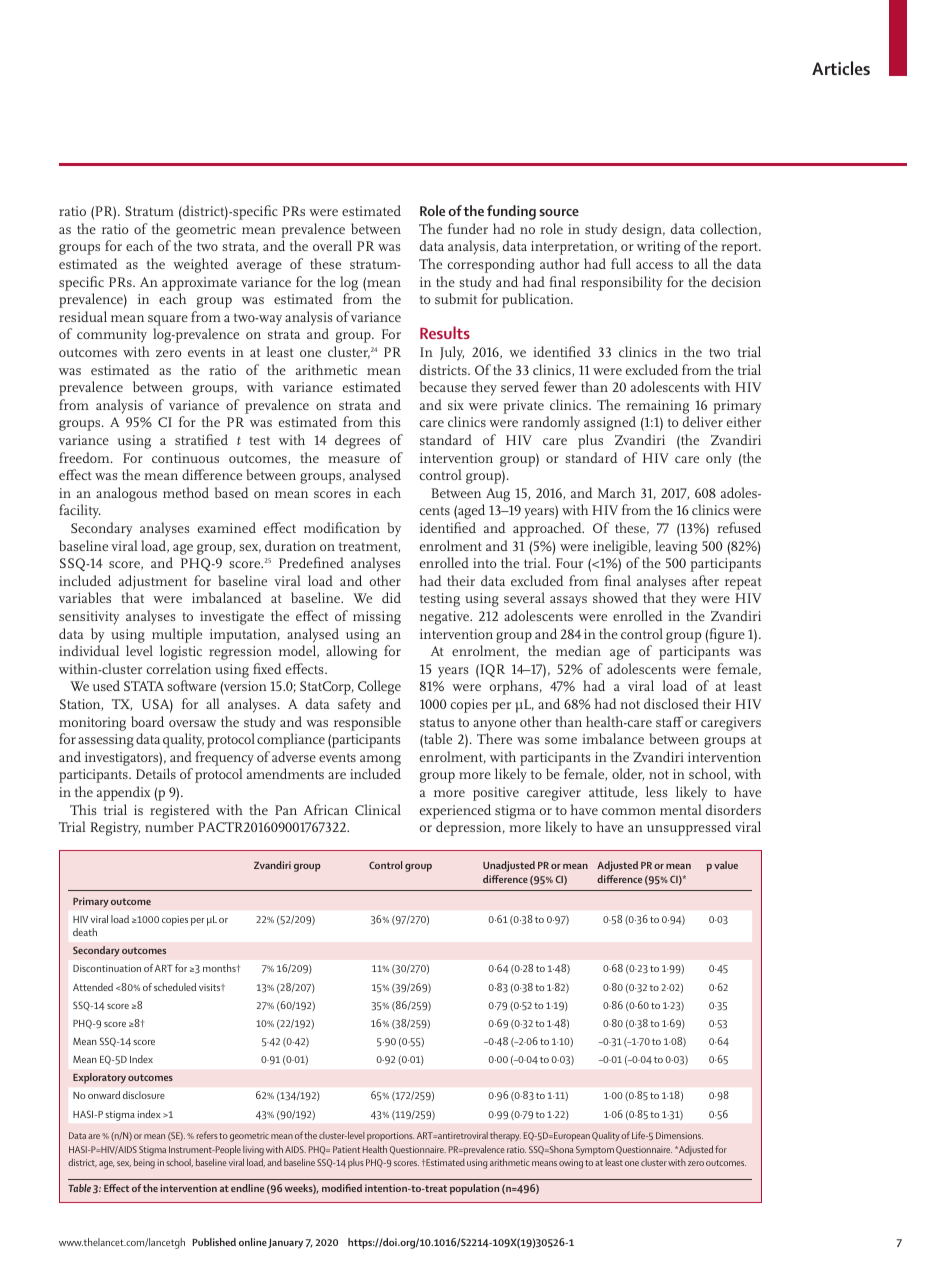  What do you see at coordinates (511, 212) in the page?
I see `funding` at bounding box center [511, 212].
